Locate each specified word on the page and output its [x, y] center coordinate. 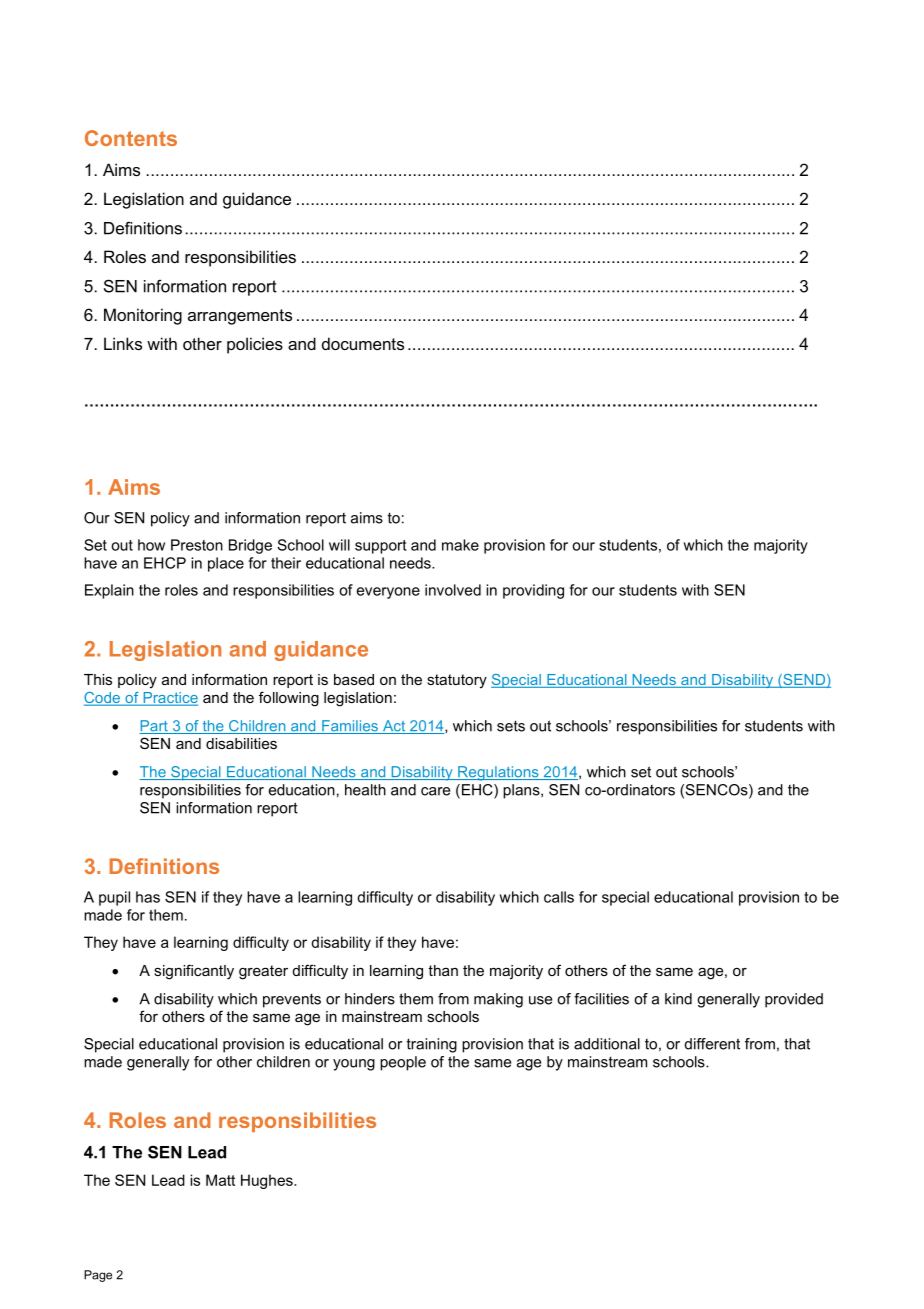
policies [255, 345]
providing [533, 591]
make [460, 545]
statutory [457, 681]
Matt [220, 1180]
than [443, 970]
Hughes [268, 1181]
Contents [131, 138]
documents [363, 343]
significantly [194, 972]
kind [678, 999]
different [712, 1044]
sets [511, 726]
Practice [169, 699]
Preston [197, 545]
